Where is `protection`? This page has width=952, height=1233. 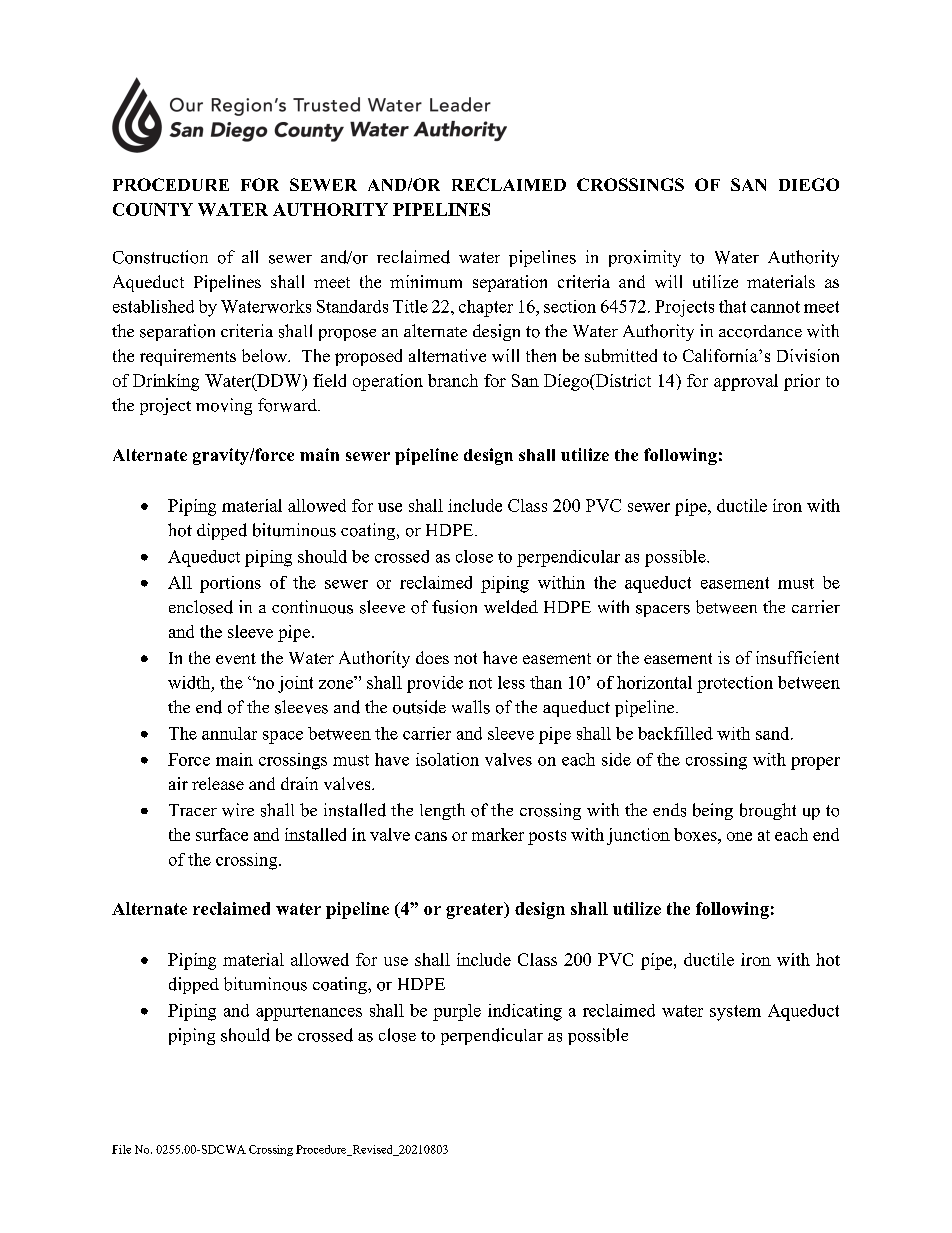
protection is located at coordinates (735, 684).
